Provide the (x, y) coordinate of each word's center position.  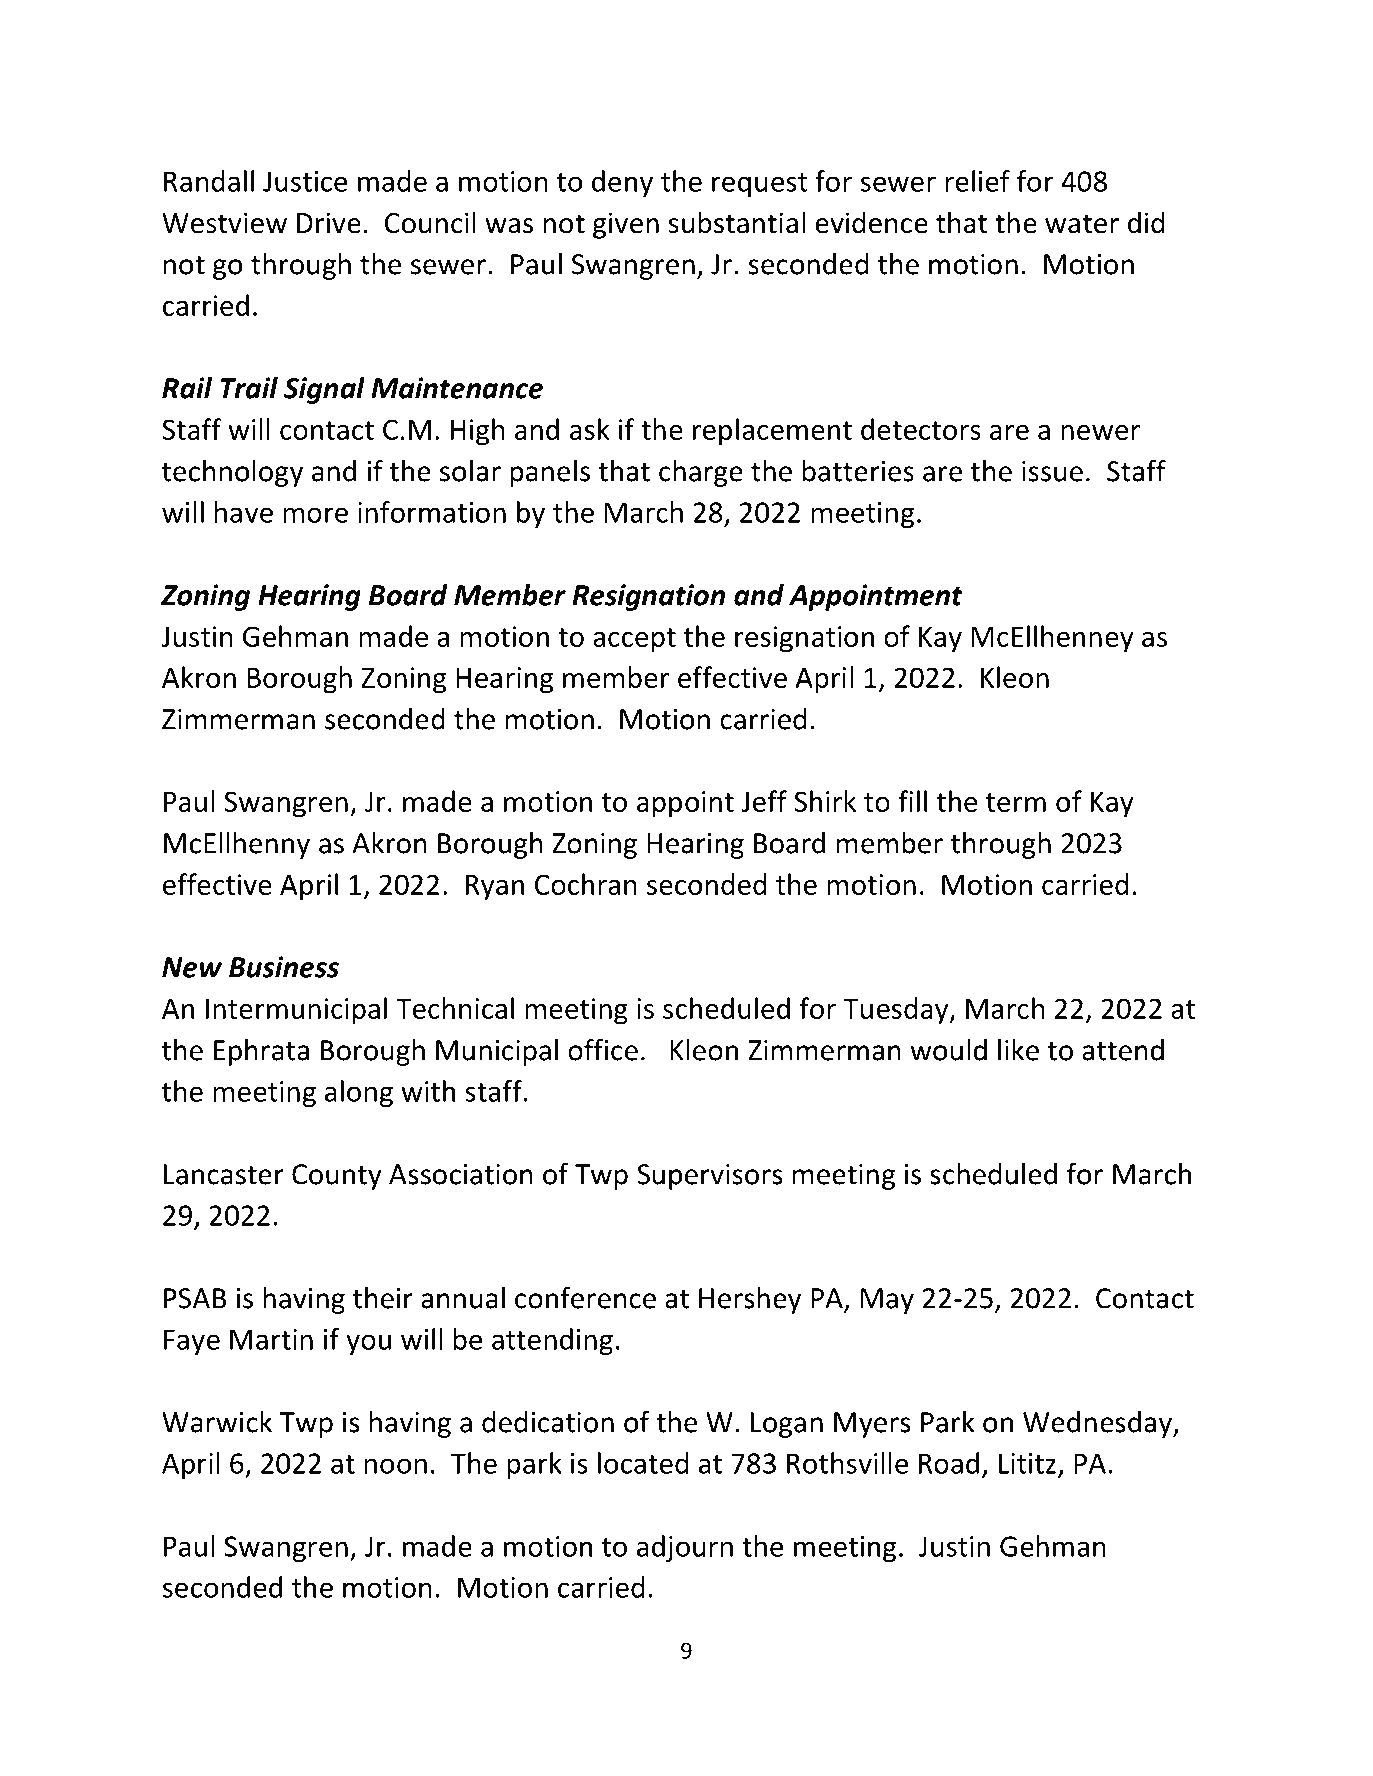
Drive (329, 223)
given (626, 225)
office (603, 1049)
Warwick (217, 1422)
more (315, 515)
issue (1052, 471)
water (1082, 224)
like (1018, 1050)
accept (634, 640)
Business (284, 967)
